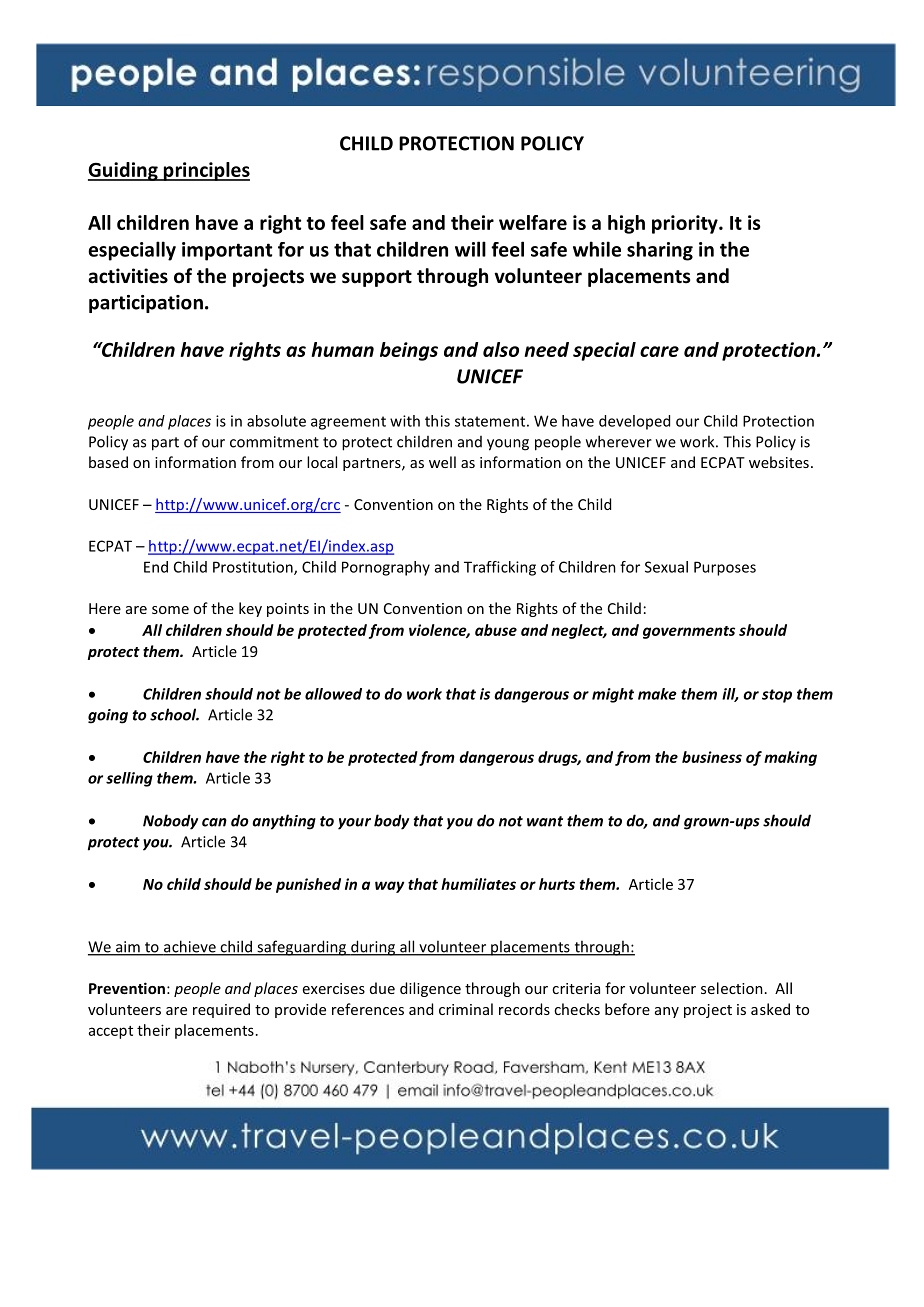 The image size is (924, 1307). I want to click on required, so click(221, 1010).
